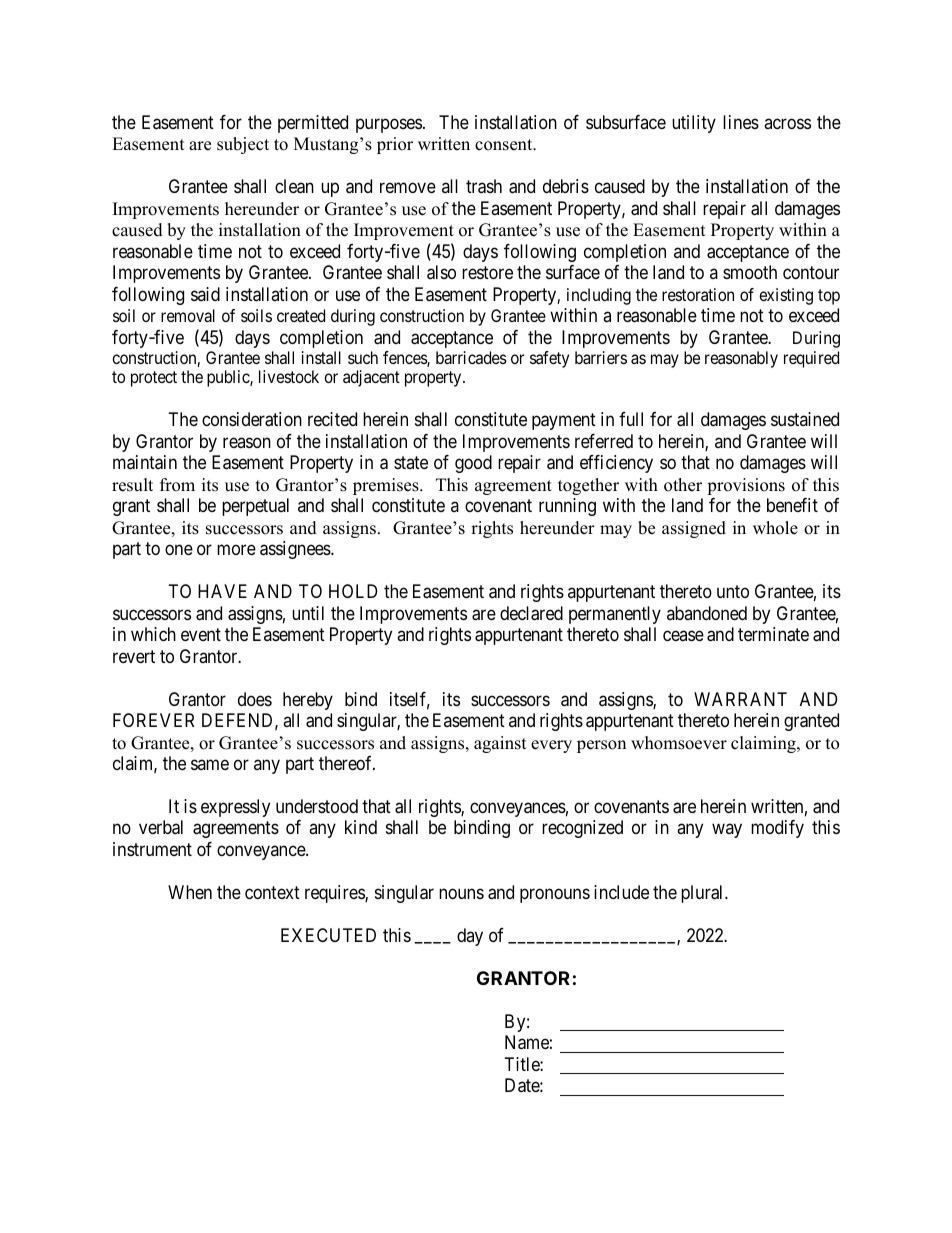 This document has width=952, height=1233. Describe the element at coordinates (484, 186) in the document. I see `trash` at that location.
